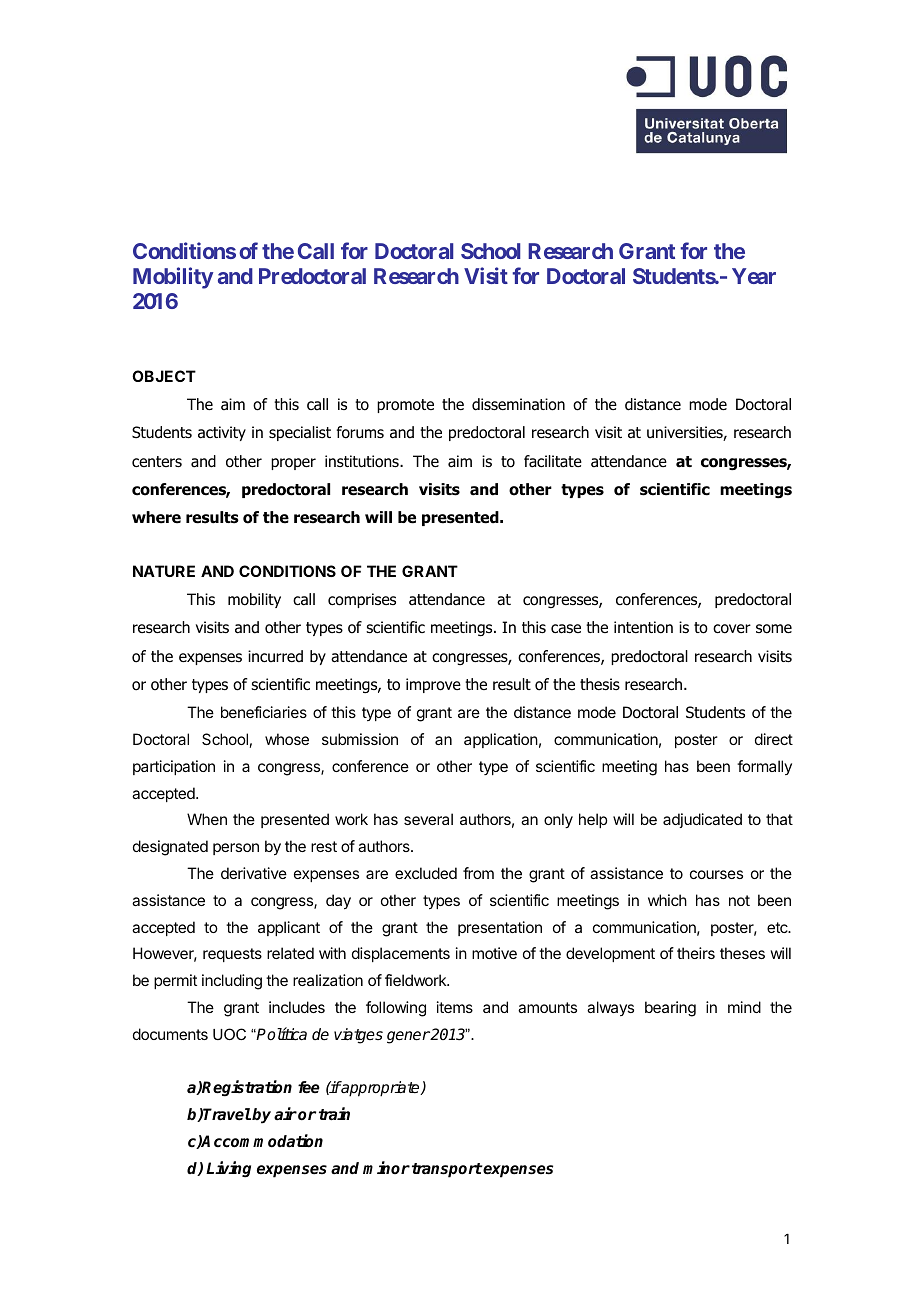 This screenshot has height=1308, width=924. I want to click on comprises, so click(362, 600).
